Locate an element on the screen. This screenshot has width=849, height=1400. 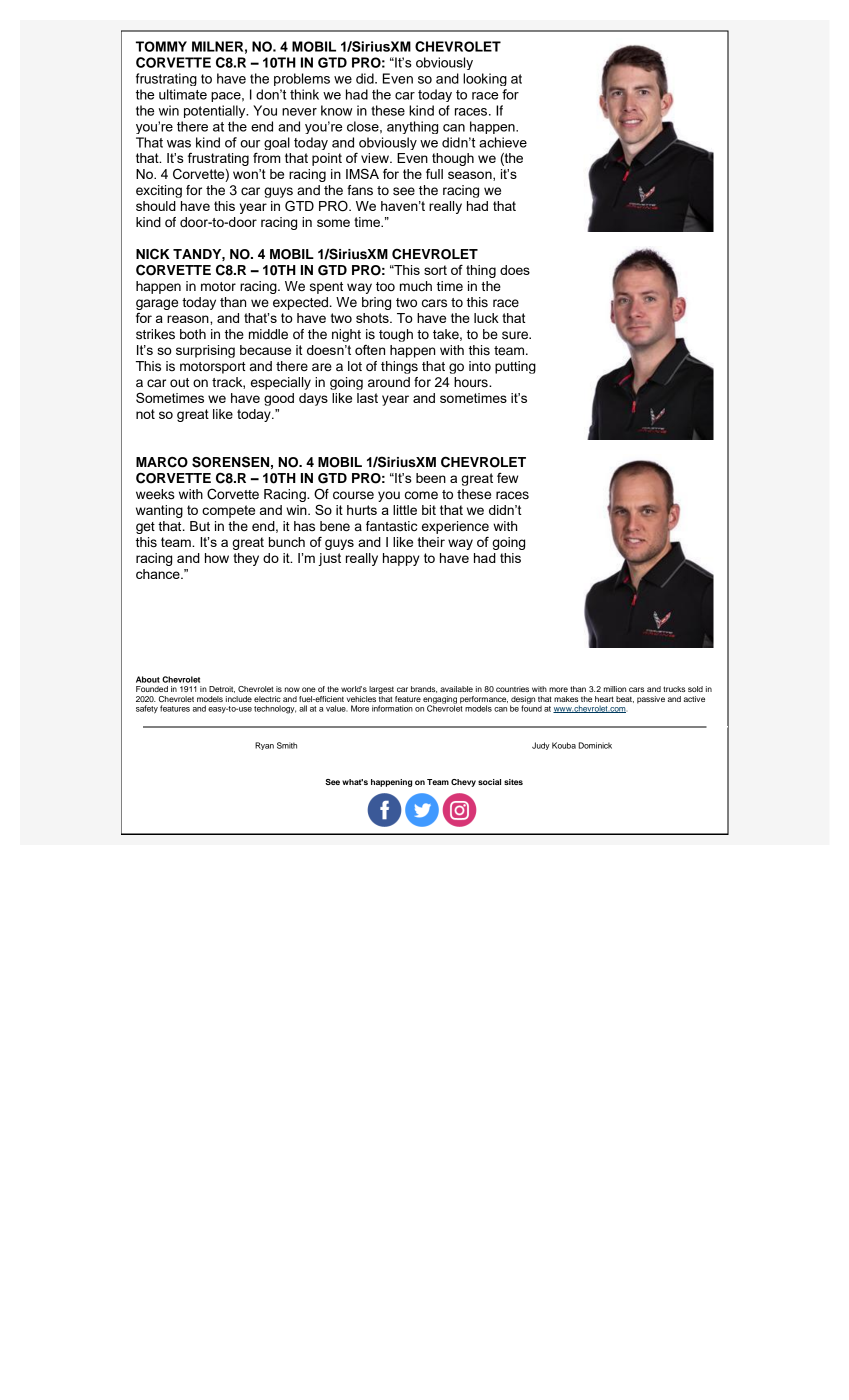
achieve is located at coordinates (503, 142).
